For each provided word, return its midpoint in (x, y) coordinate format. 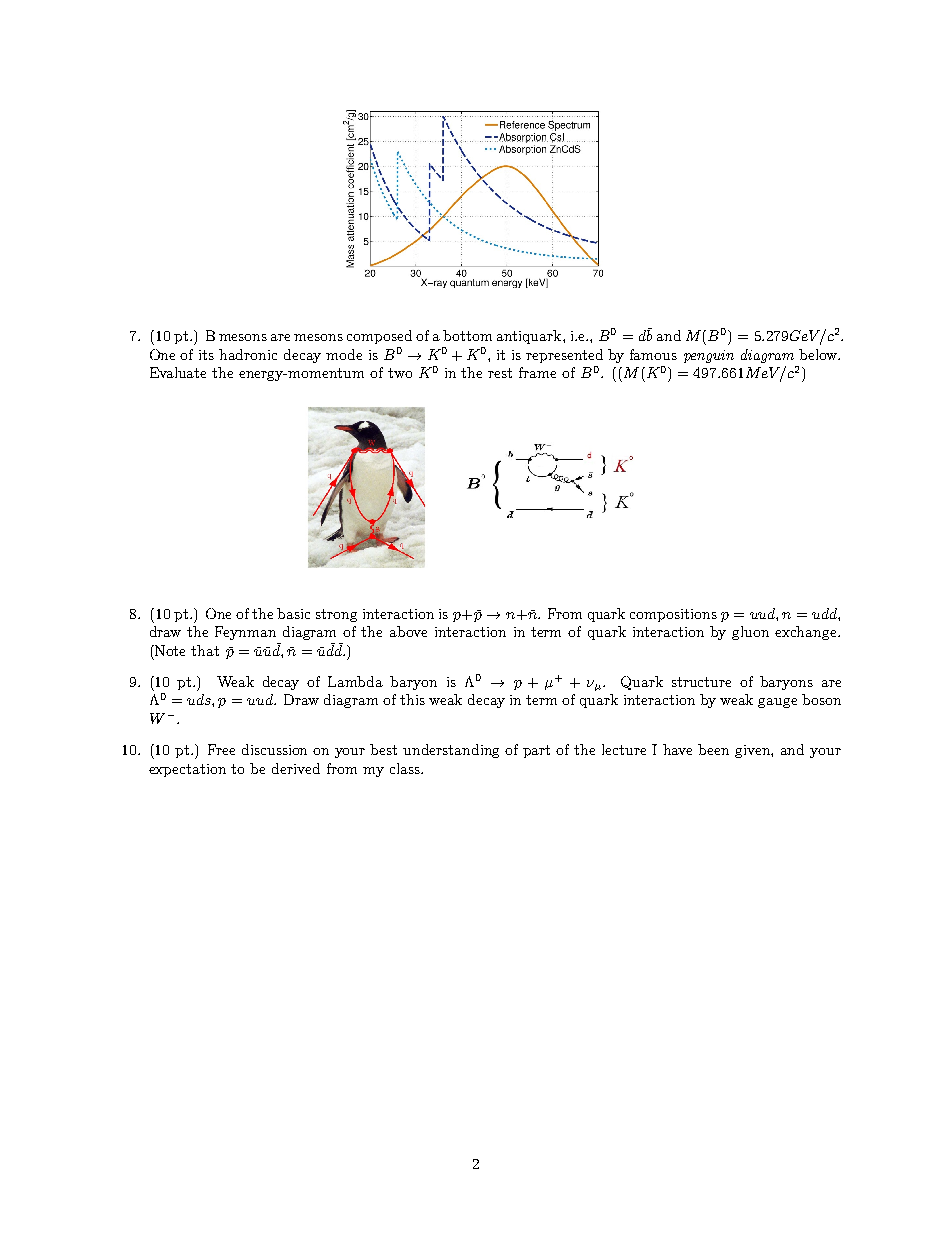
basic (293, 613)
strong (336, 615)
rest (500, 373)
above (408, 631)
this (412, 699)
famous (653, 354)
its (206, 355)
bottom (467, 335)
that (205, 650)
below (819, 354)
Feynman (245, 633)
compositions (673, 615)
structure (701, 682)
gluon (750, 633)
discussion (274, 749)
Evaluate (178, 372)
